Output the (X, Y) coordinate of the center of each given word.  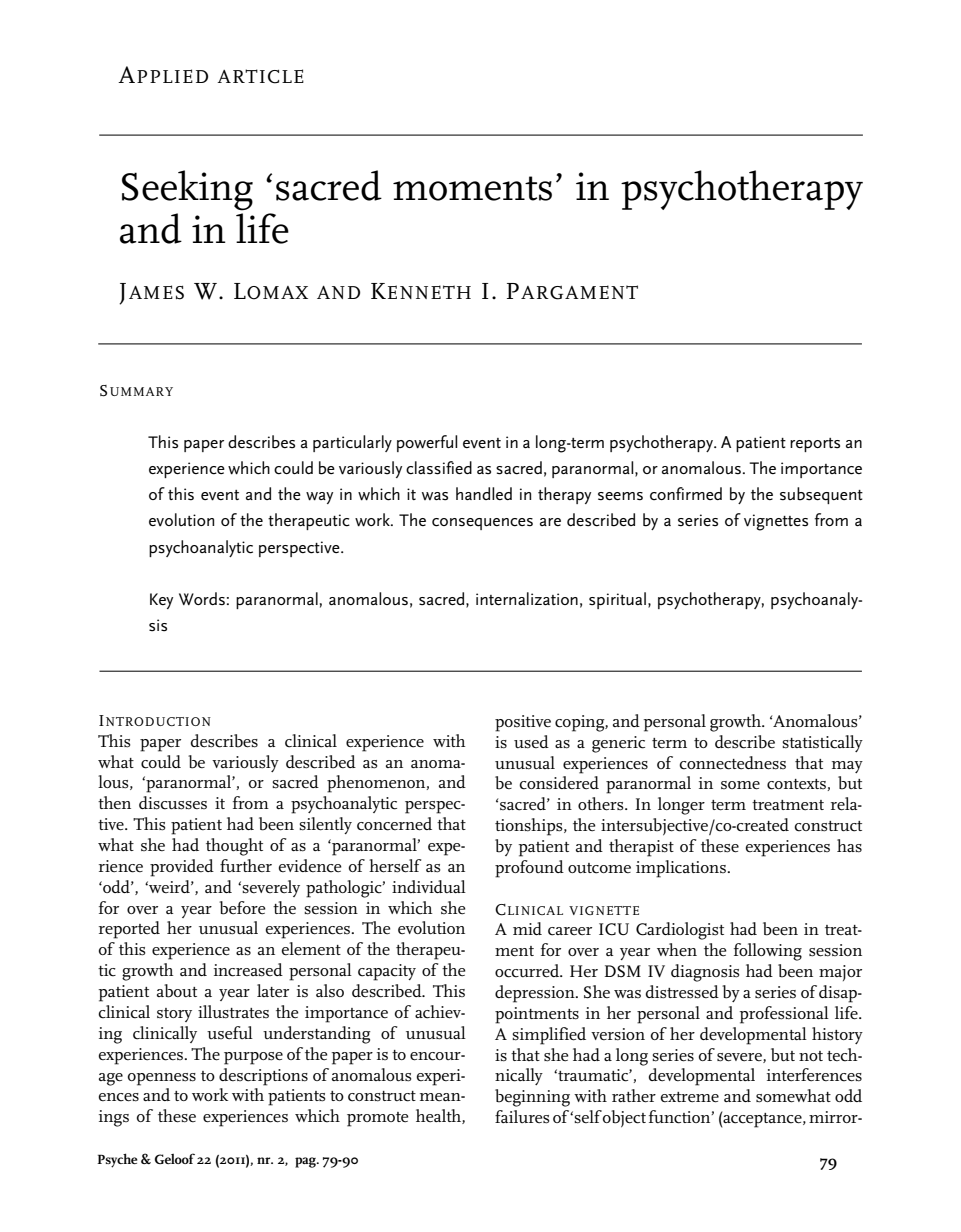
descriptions (263, 1077)
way (319, 498)
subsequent (821, 495)
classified (439, 468)
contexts (797, 785)
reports (815, 445)
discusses (173, 803)
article (260, 76)
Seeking (187, 190)
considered (559, 783)
